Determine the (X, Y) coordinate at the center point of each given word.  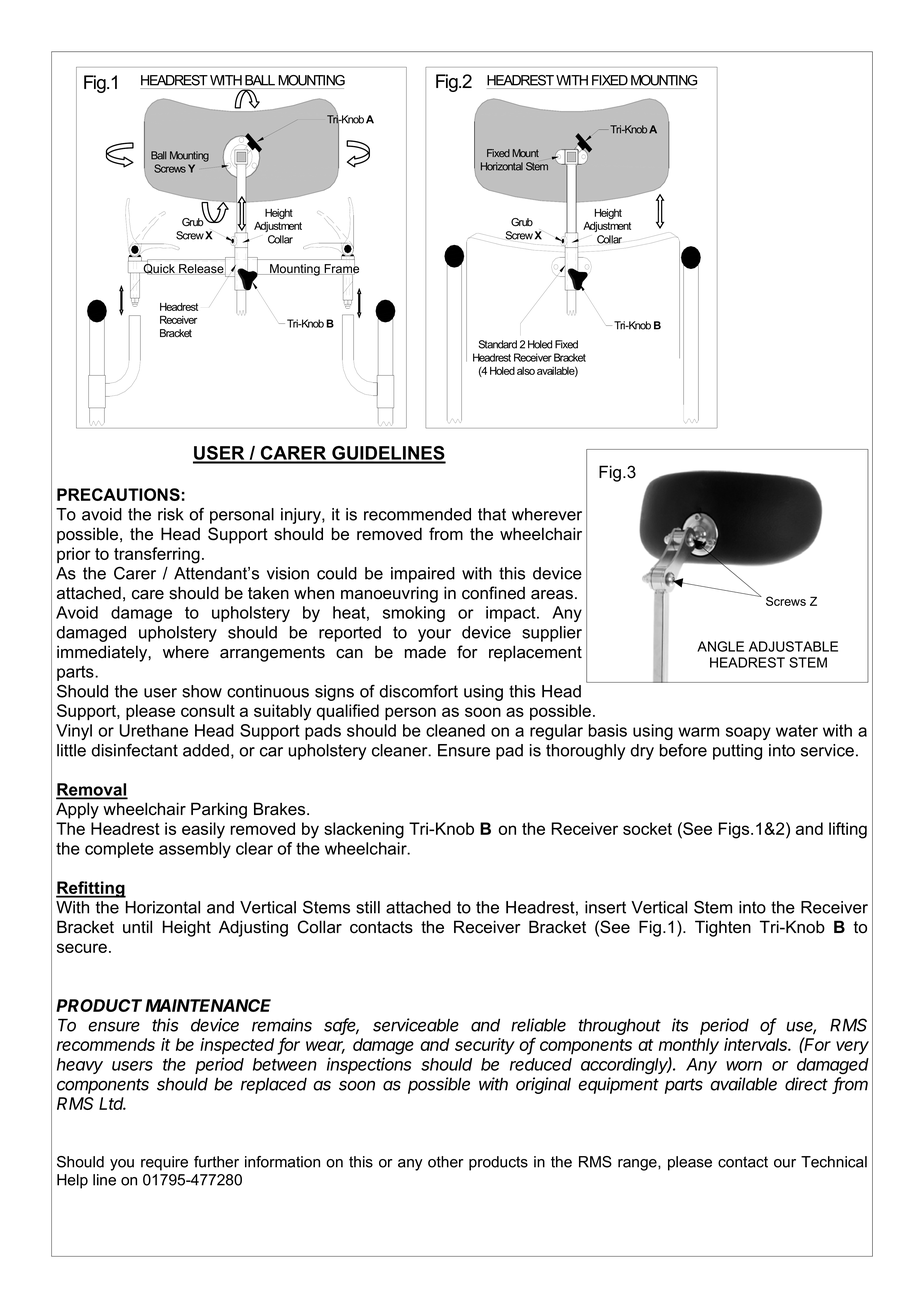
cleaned (455, 730)
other (446, 1162)
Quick (160, 268)
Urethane (154, 730)
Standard (498, 344)
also (526, 371)
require (164, 1163)
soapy (748, 733)
